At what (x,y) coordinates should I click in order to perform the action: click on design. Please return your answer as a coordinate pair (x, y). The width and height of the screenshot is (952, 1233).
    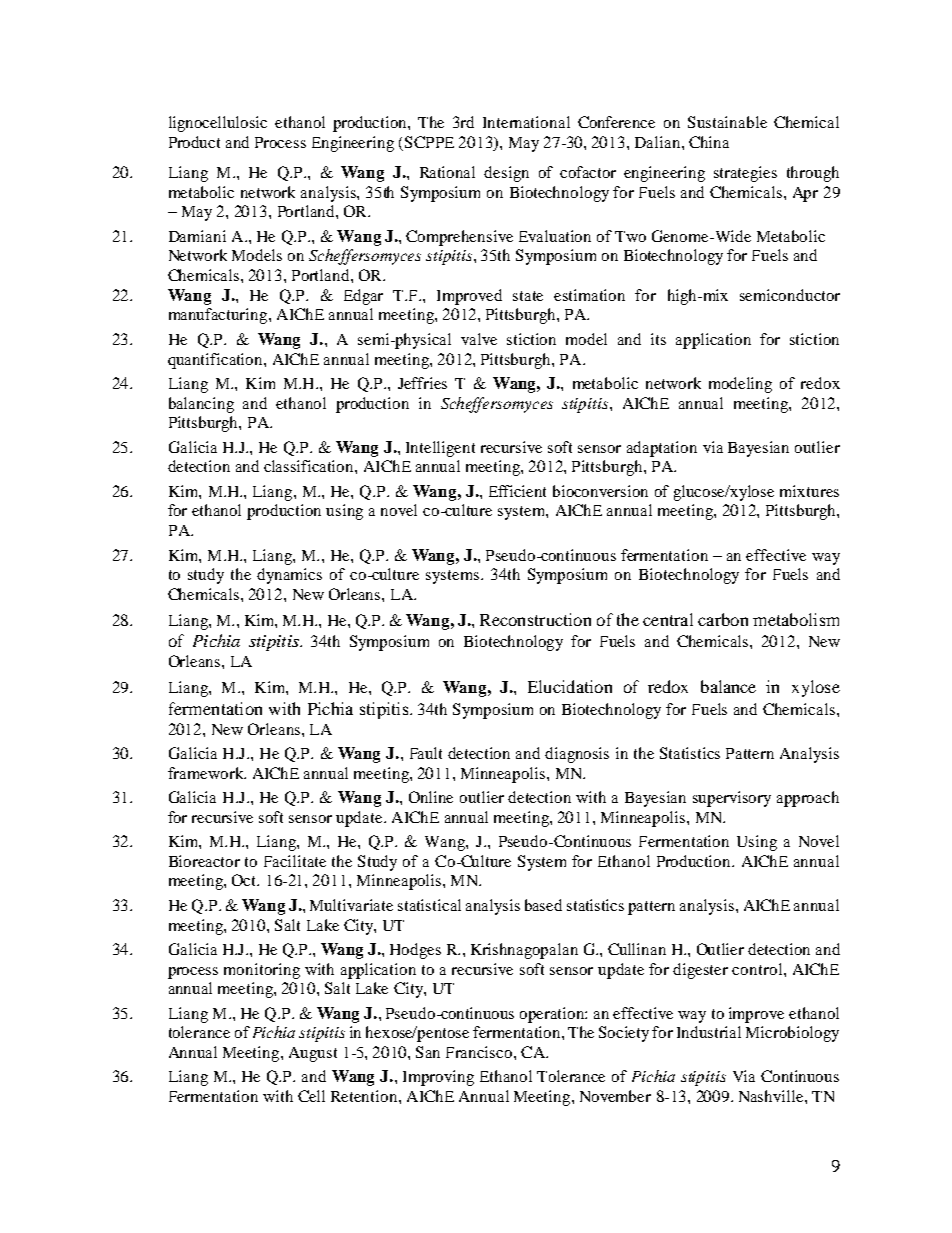
    Looking at the image, I should click on (506, 174).
